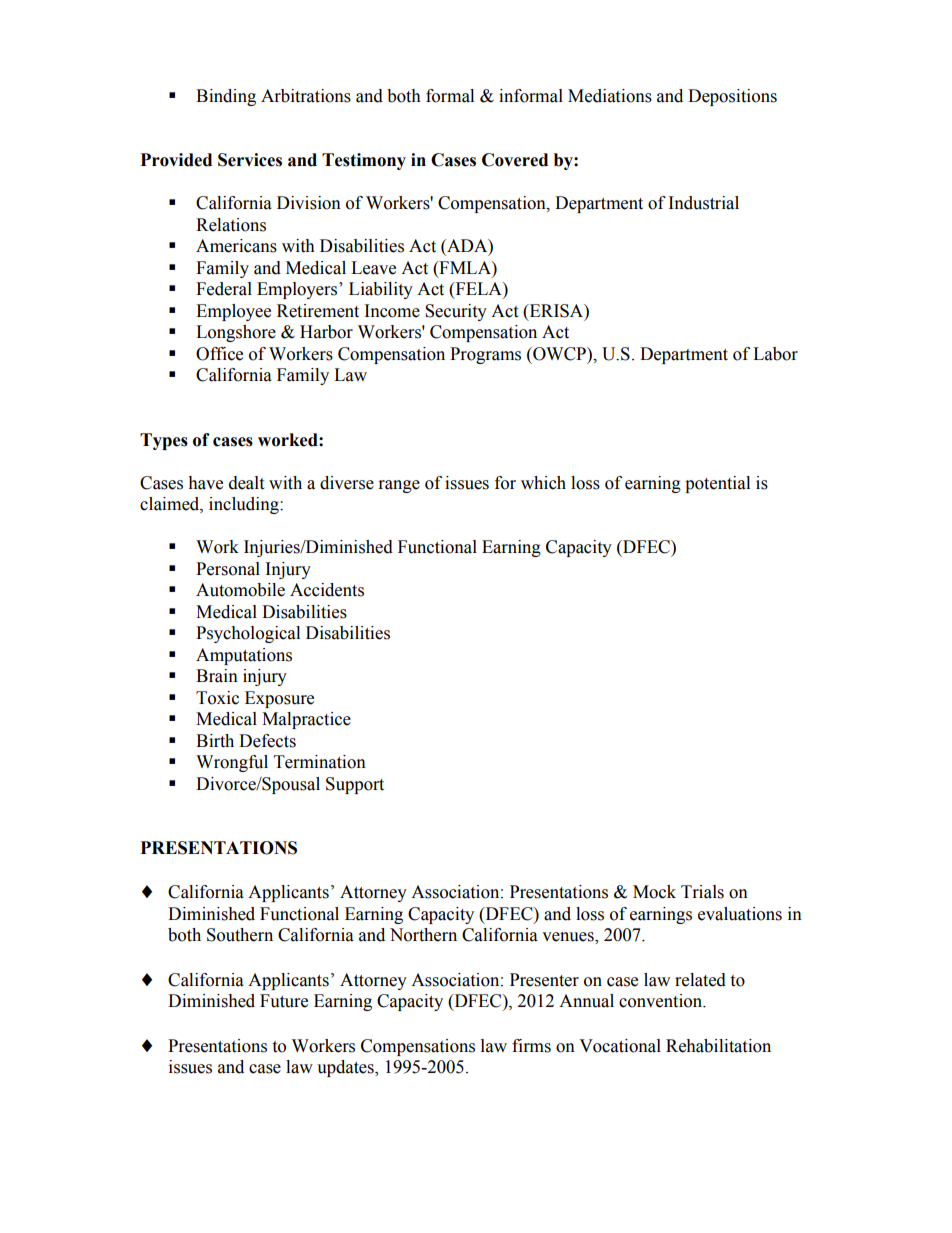 The image size is (952, 1233). Describe the element at coordinates (226, 97) in the image. I see `Binding` at that location.
